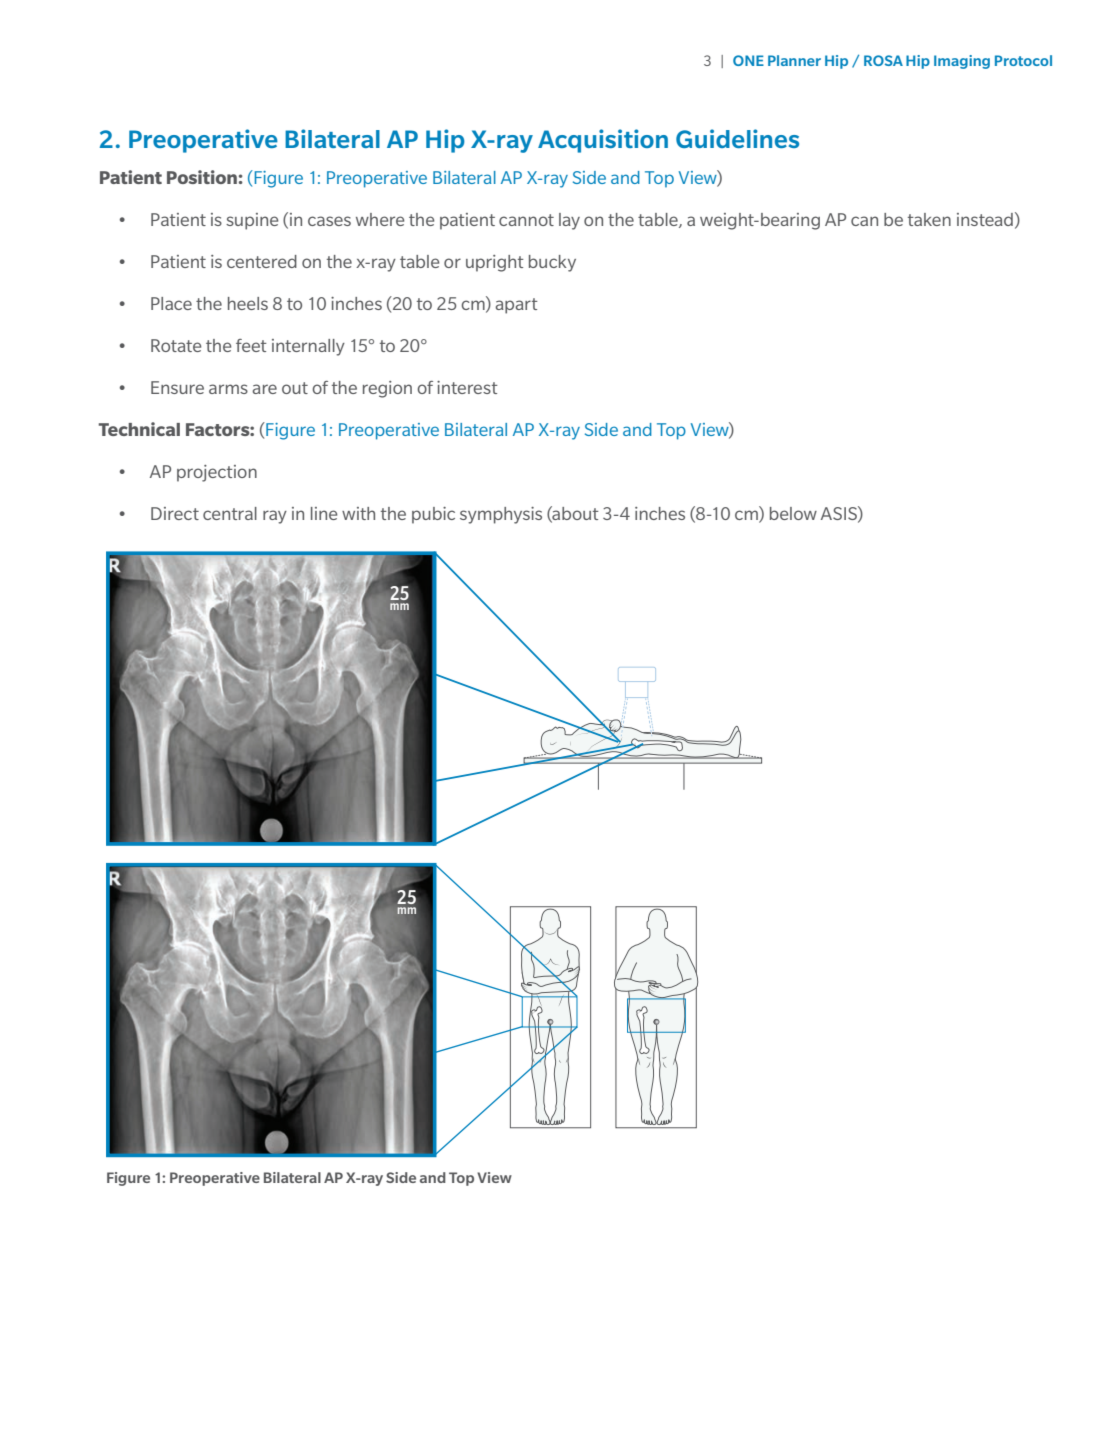 The image size is (1119, 1448). What do you see at coordinates (748, 60) in the screenshot?
I see `ONE` at bounding box center [748, 60].
